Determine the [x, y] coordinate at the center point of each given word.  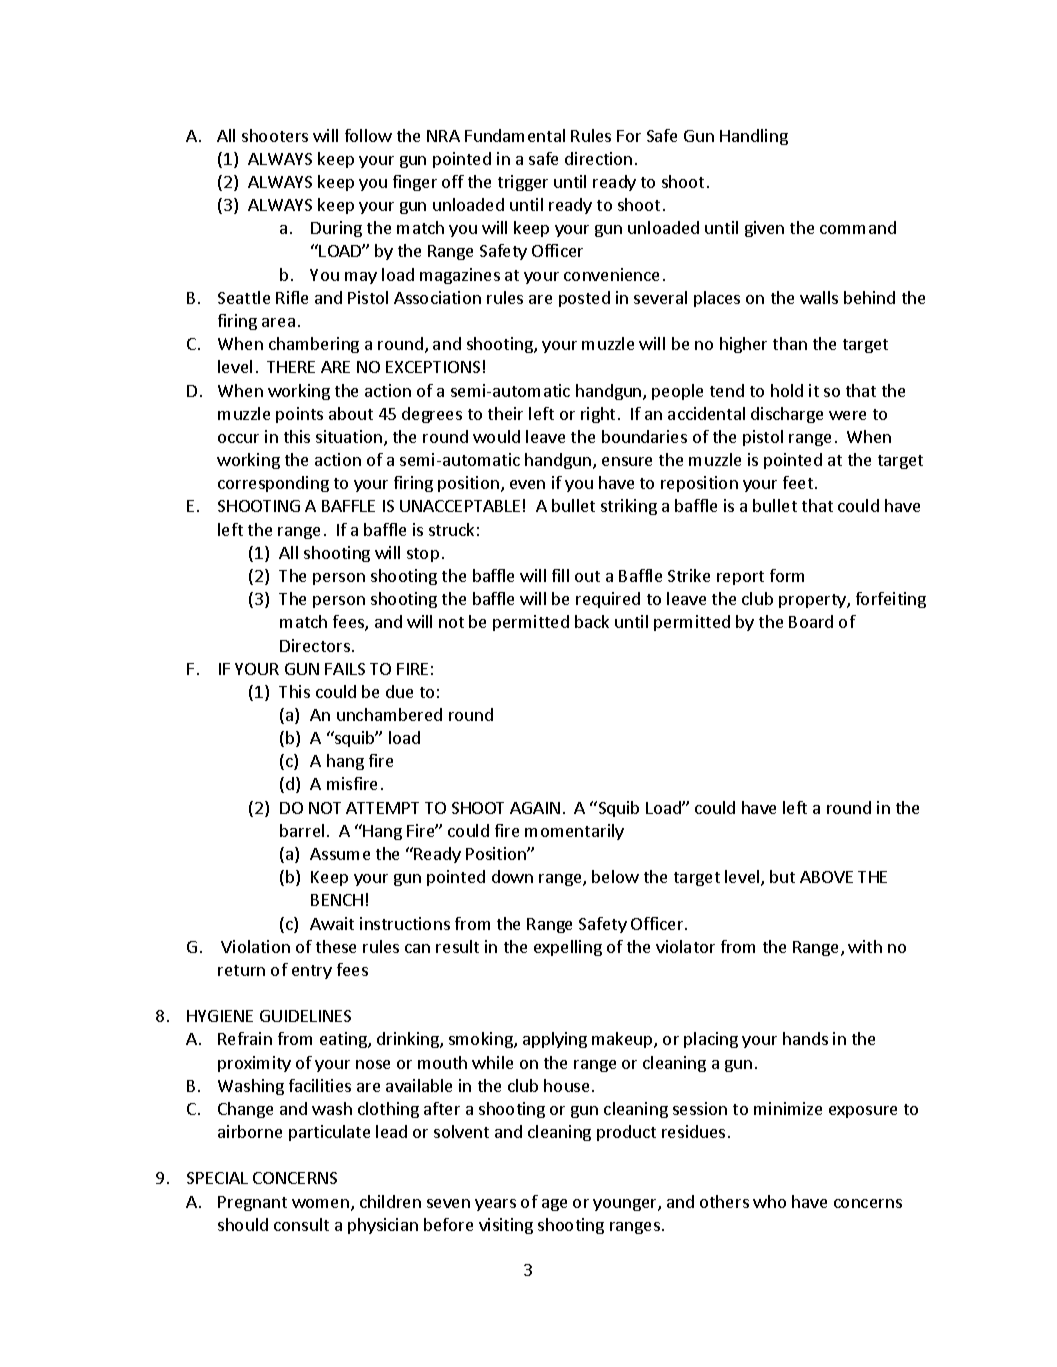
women [320, 1203]
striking [629, 507]
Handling [754, 137]
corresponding [273, 484]
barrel [302, 830]
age [554, 1205]
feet [798, 482]
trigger [523, 183]
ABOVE [826, 877]
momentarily [574, 832]
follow [368, 135]
